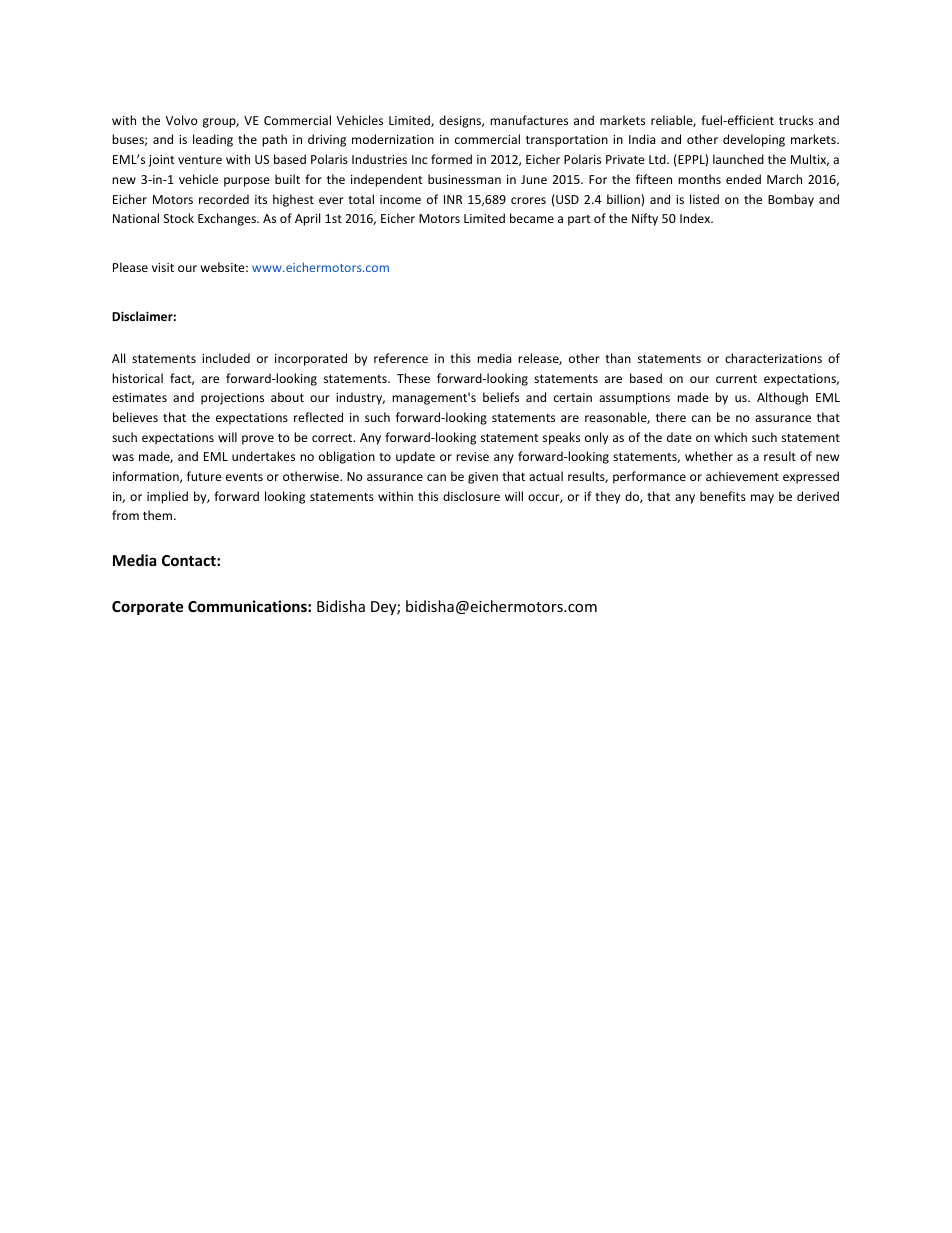  Describe the element at coordinates (393, 139) in the image. I see `modernization` at that location.
